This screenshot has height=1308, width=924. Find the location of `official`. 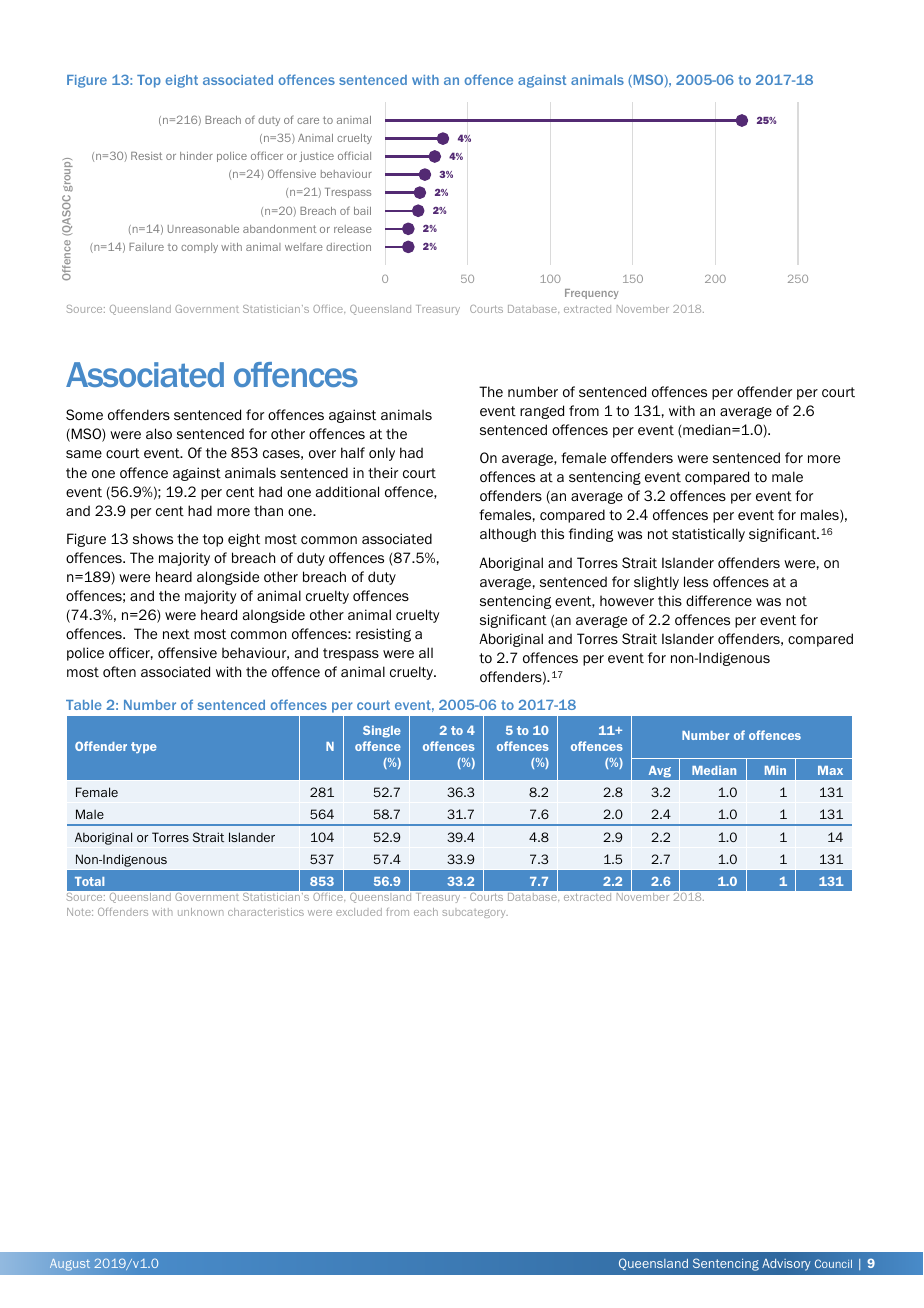

official is located at coordinates (354, 155).
